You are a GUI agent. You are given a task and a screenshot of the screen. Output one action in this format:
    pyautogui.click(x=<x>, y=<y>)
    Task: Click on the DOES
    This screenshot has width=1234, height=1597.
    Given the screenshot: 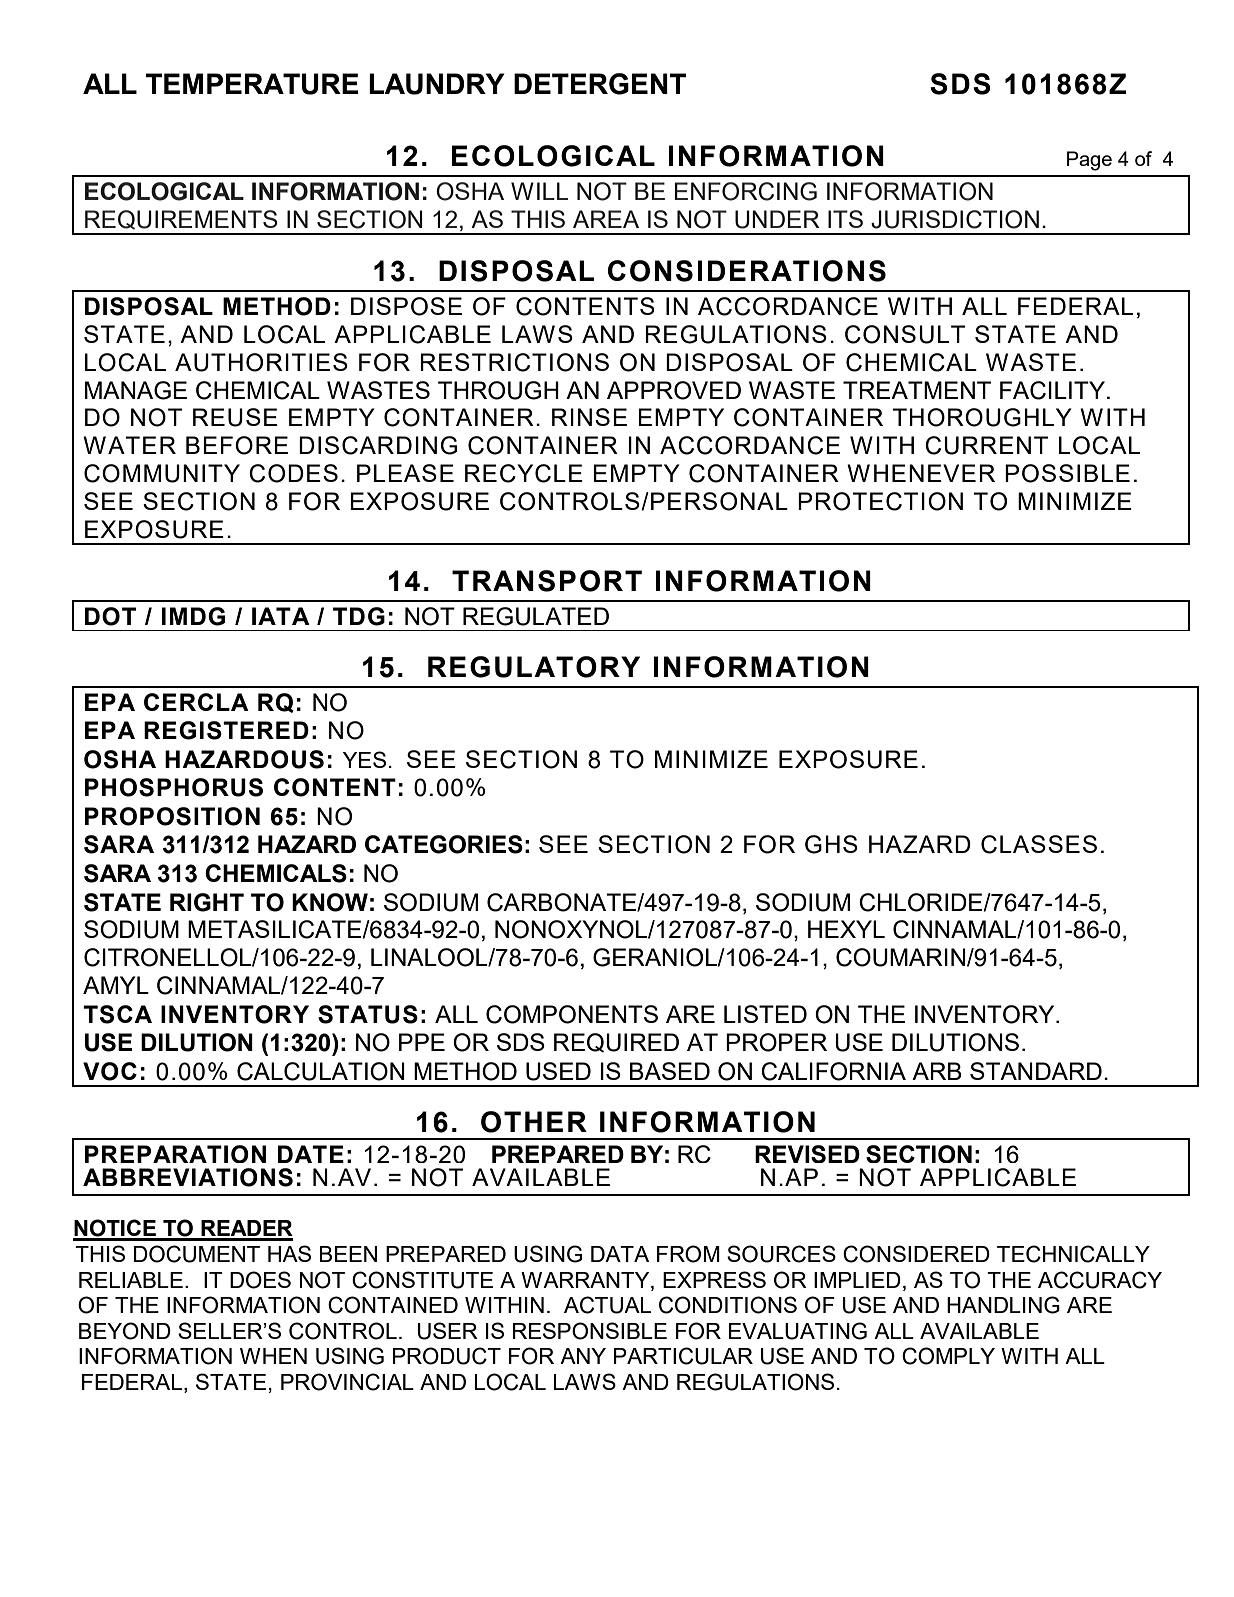 What is the action you would take?
    pyautogui.click(x=260, y=1280)
